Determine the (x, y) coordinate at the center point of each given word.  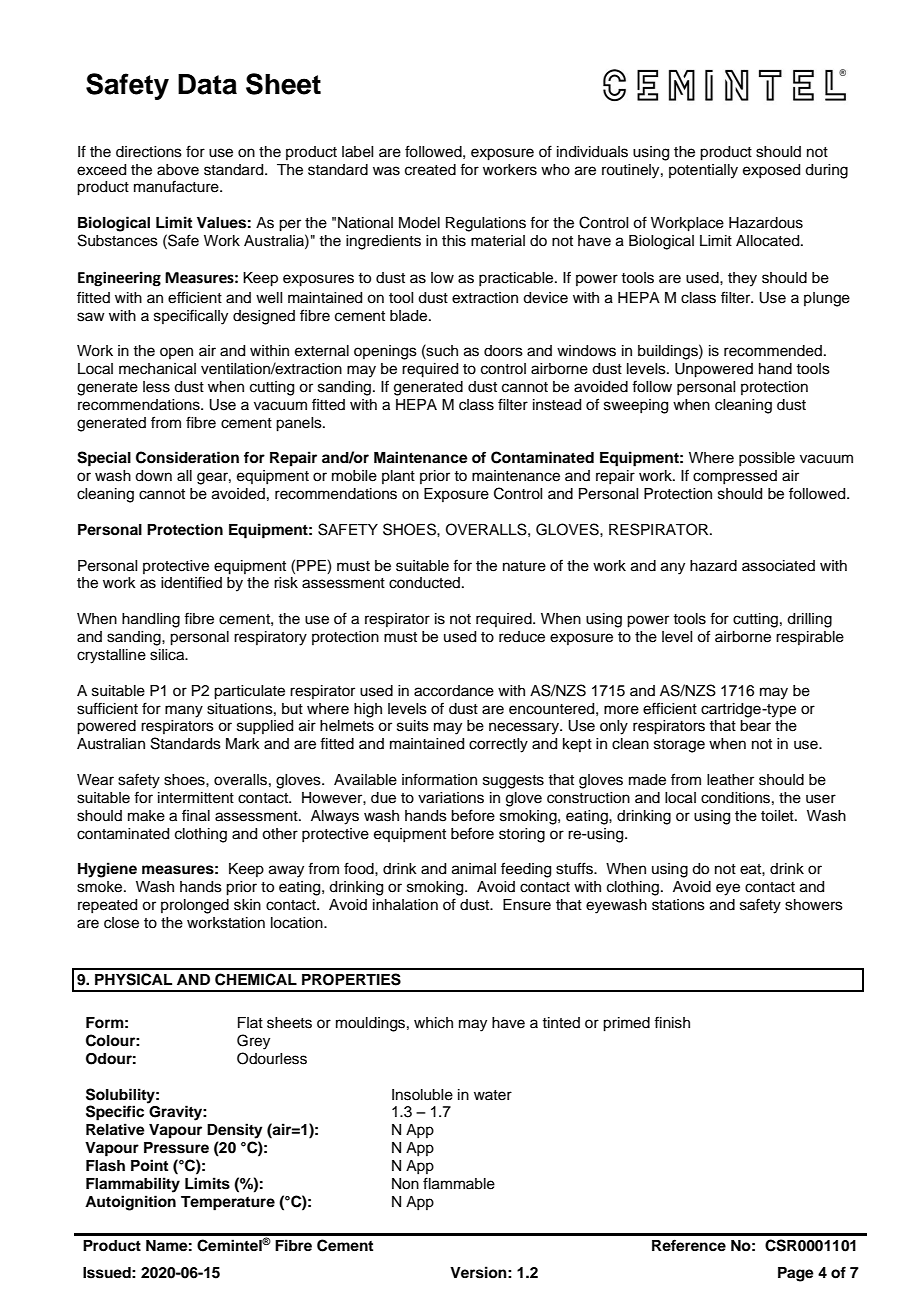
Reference (689, 1245)
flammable (459, 1183)
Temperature (228, 1203)
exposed (771, 171)
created (430, 170)
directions (149, 152)
